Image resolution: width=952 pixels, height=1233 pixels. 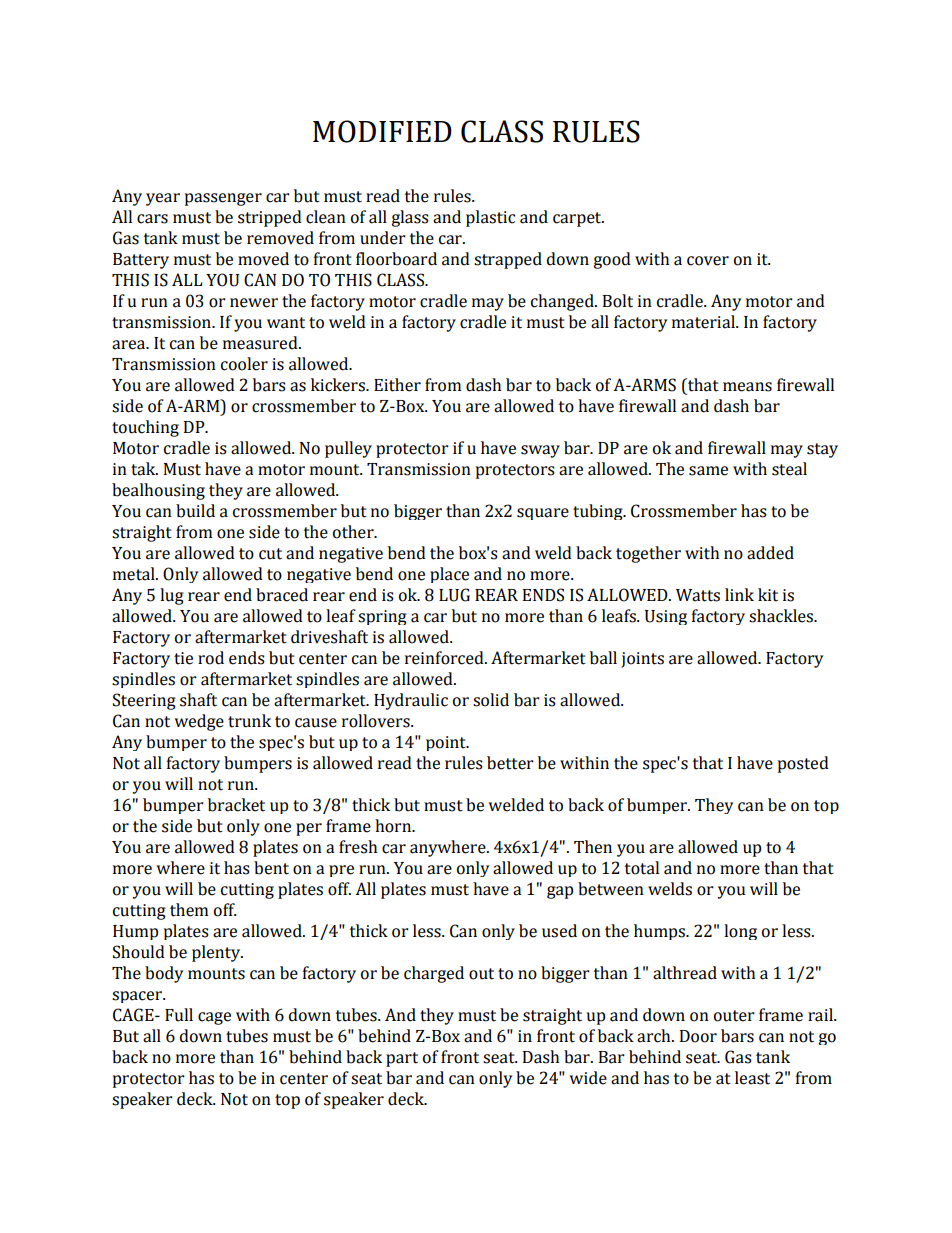 What do you see at coordinates (271, 868) in the screenshot?
I see `bent` at bounding box center [271, 868].
